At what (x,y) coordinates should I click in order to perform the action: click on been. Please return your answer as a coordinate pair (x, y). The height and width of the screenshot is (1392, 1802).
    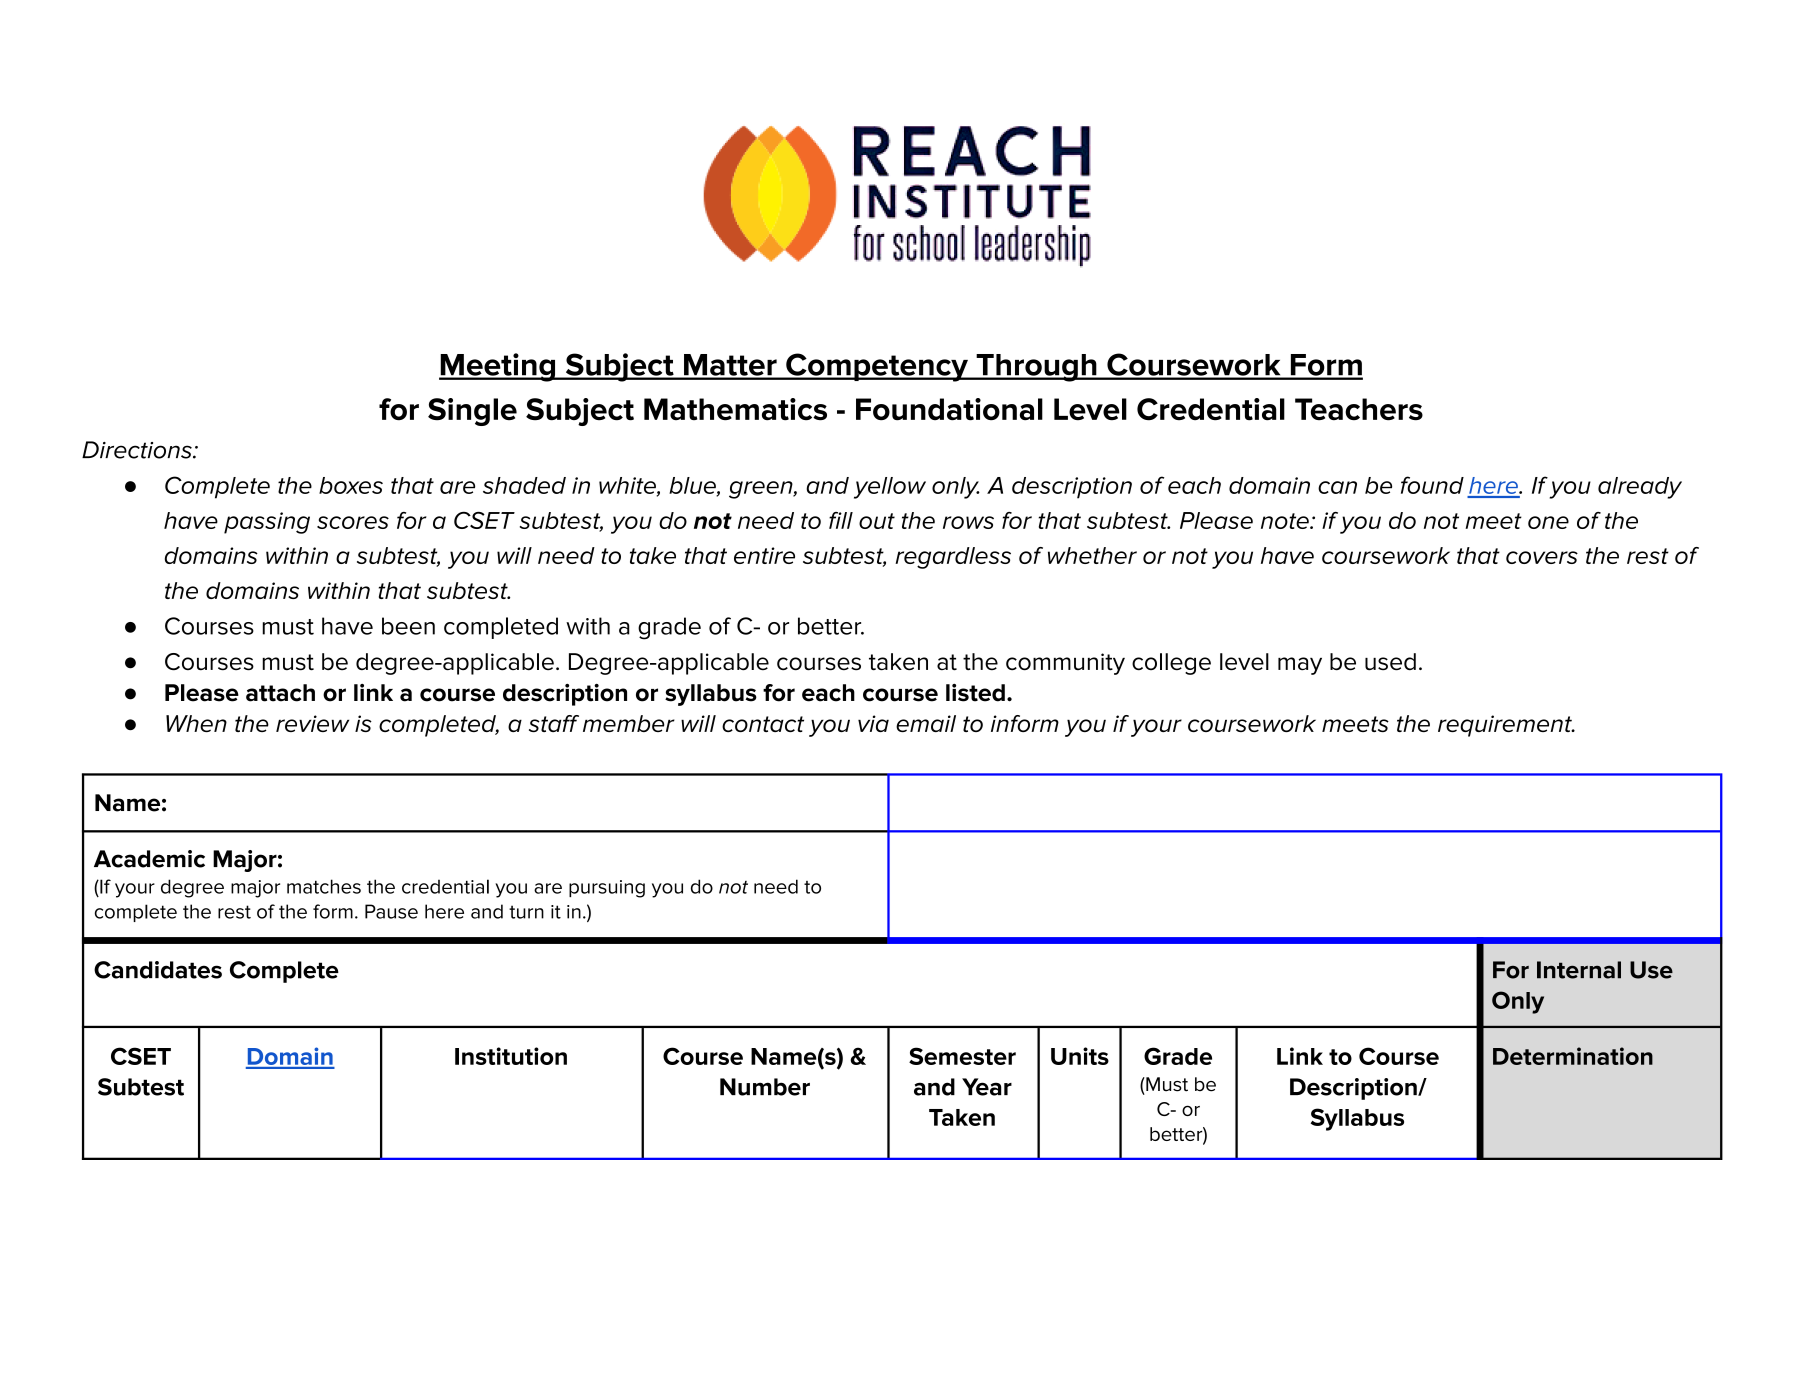
    Looking at the image, I should click on (408, 626).
